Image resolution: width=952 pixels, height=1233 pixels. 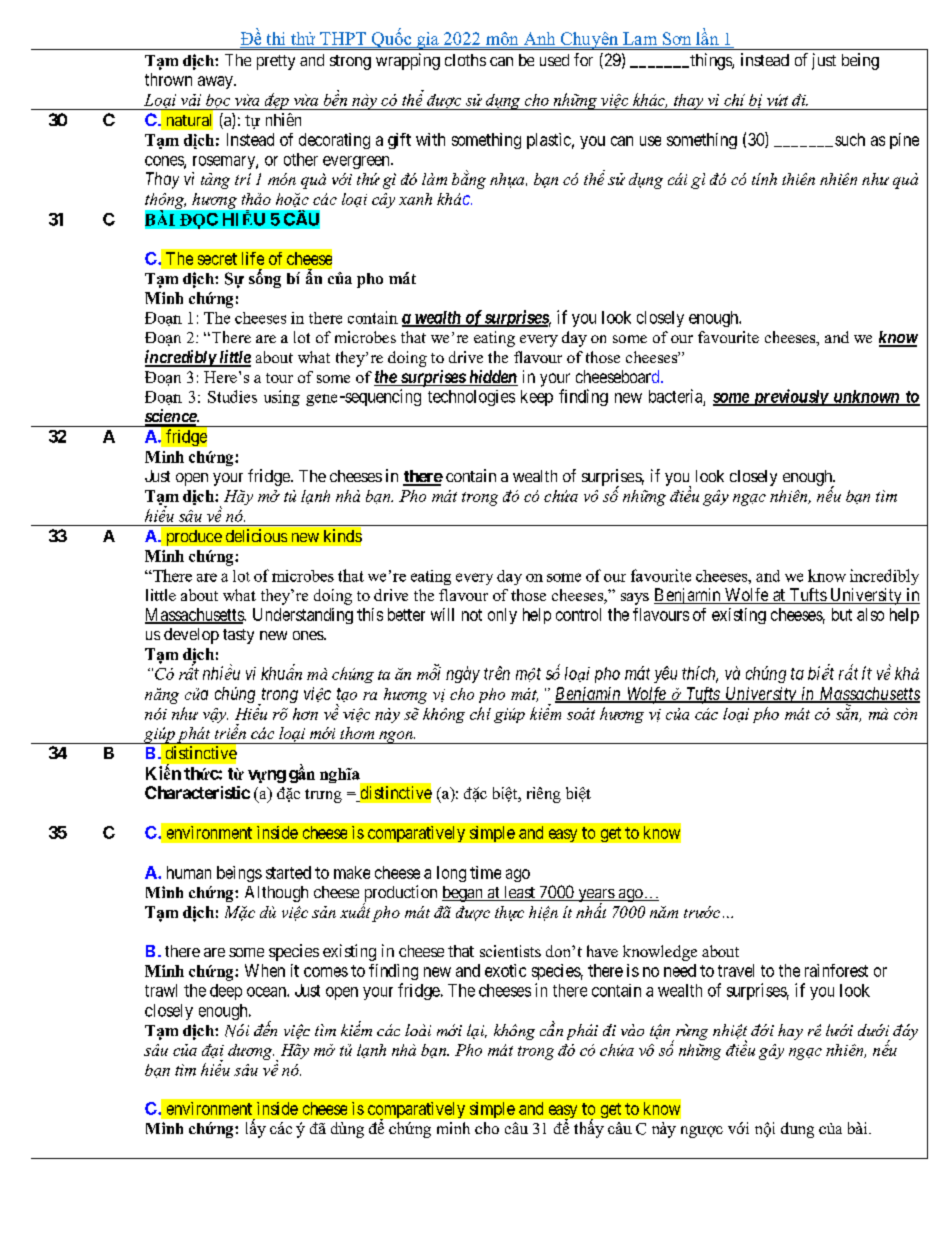 I want to click on Characteristic, so click(x=197, y=792).
